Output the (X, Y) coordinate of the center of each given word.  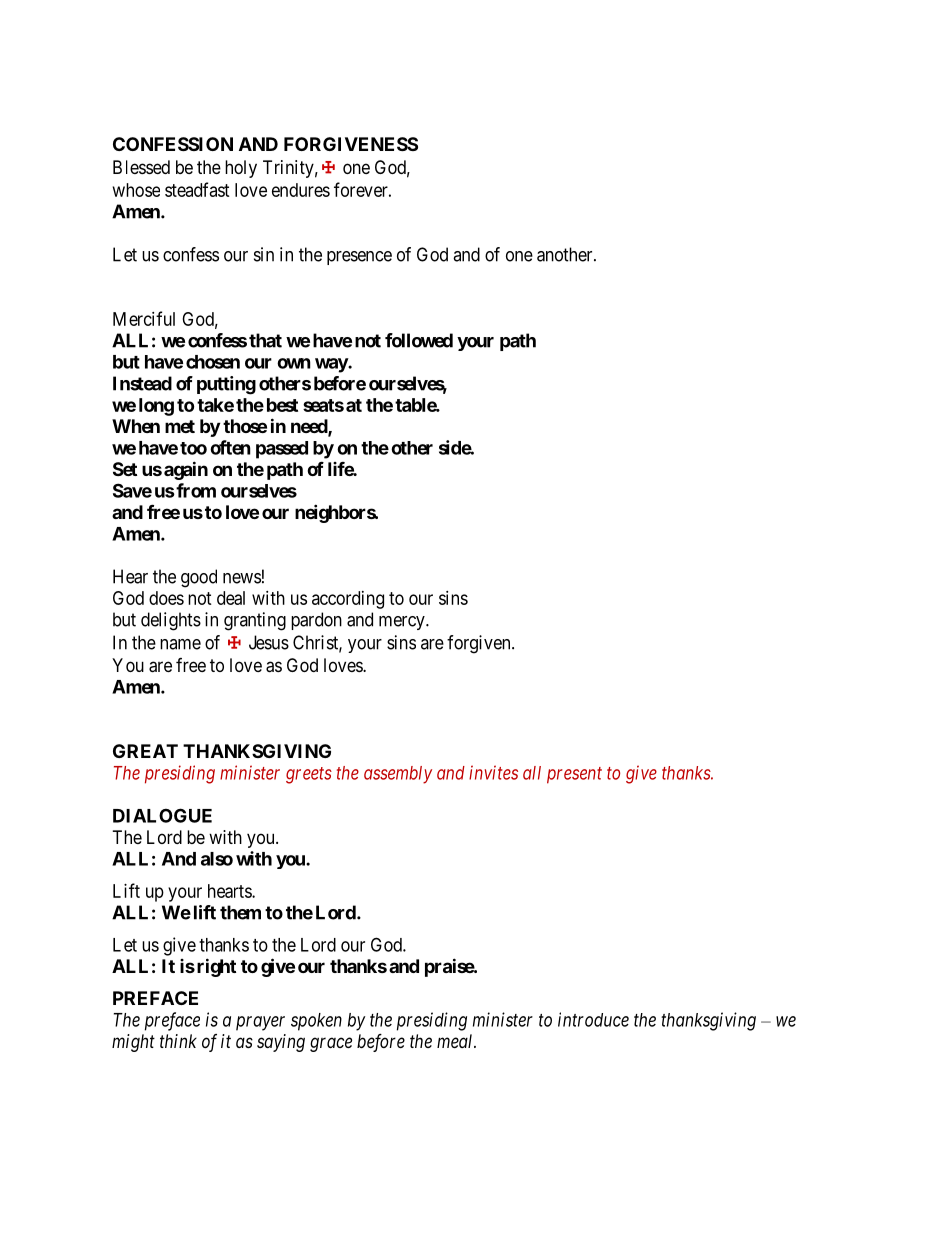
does (166, 598)
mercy (403, 623)
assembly (398, 775)
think (178, 1041)
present (574, 775)
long (156, 407)
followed (419, 340)
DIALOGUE (162, 815)
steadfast (197, 189)
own (294, 363)
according (348, 600)
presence (359, 258)
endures (301, 190)
